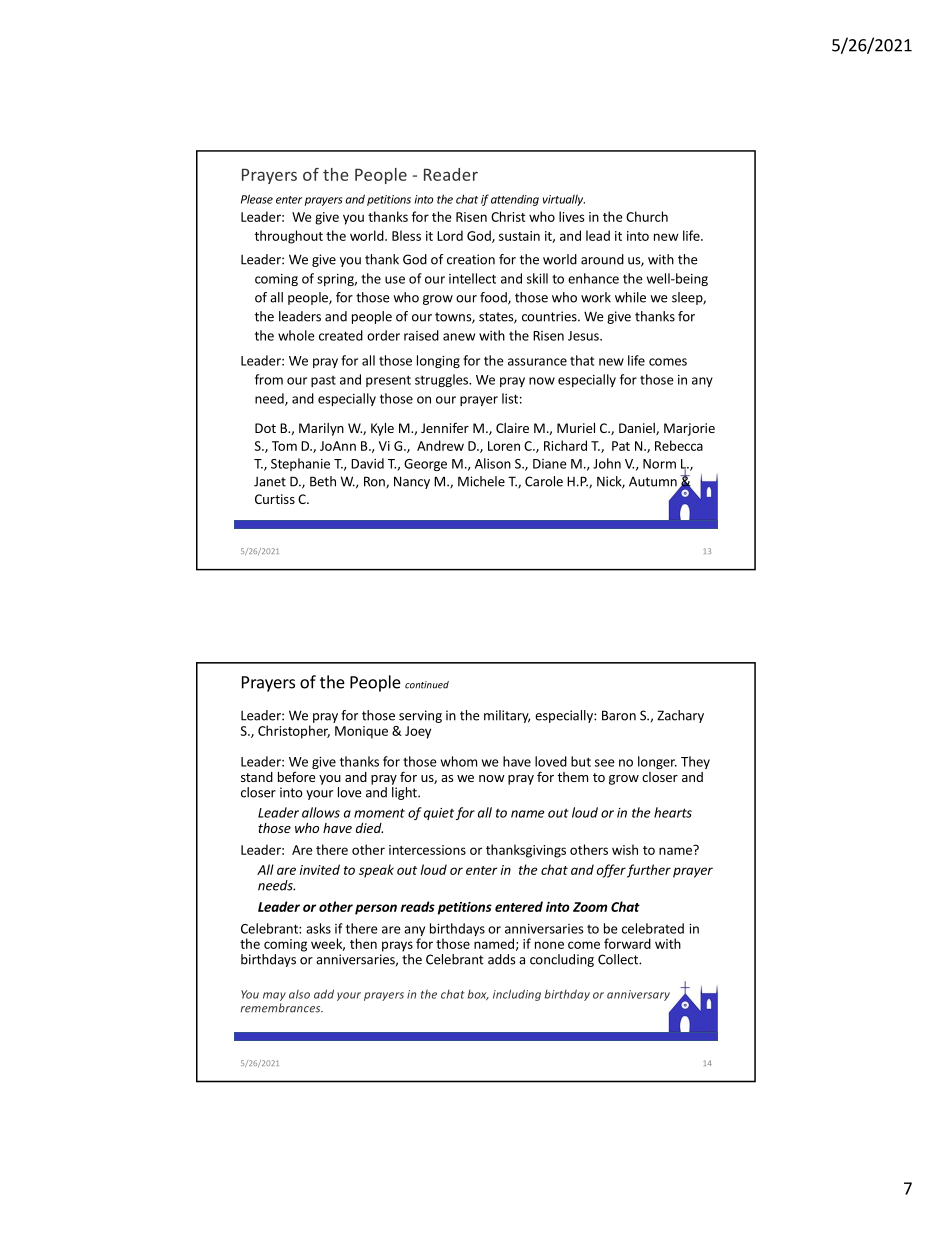 The height and width of the image is (1233, 952). Describe the element at coordinates (653, 481) in the image. I see `Autumn` at that location.
